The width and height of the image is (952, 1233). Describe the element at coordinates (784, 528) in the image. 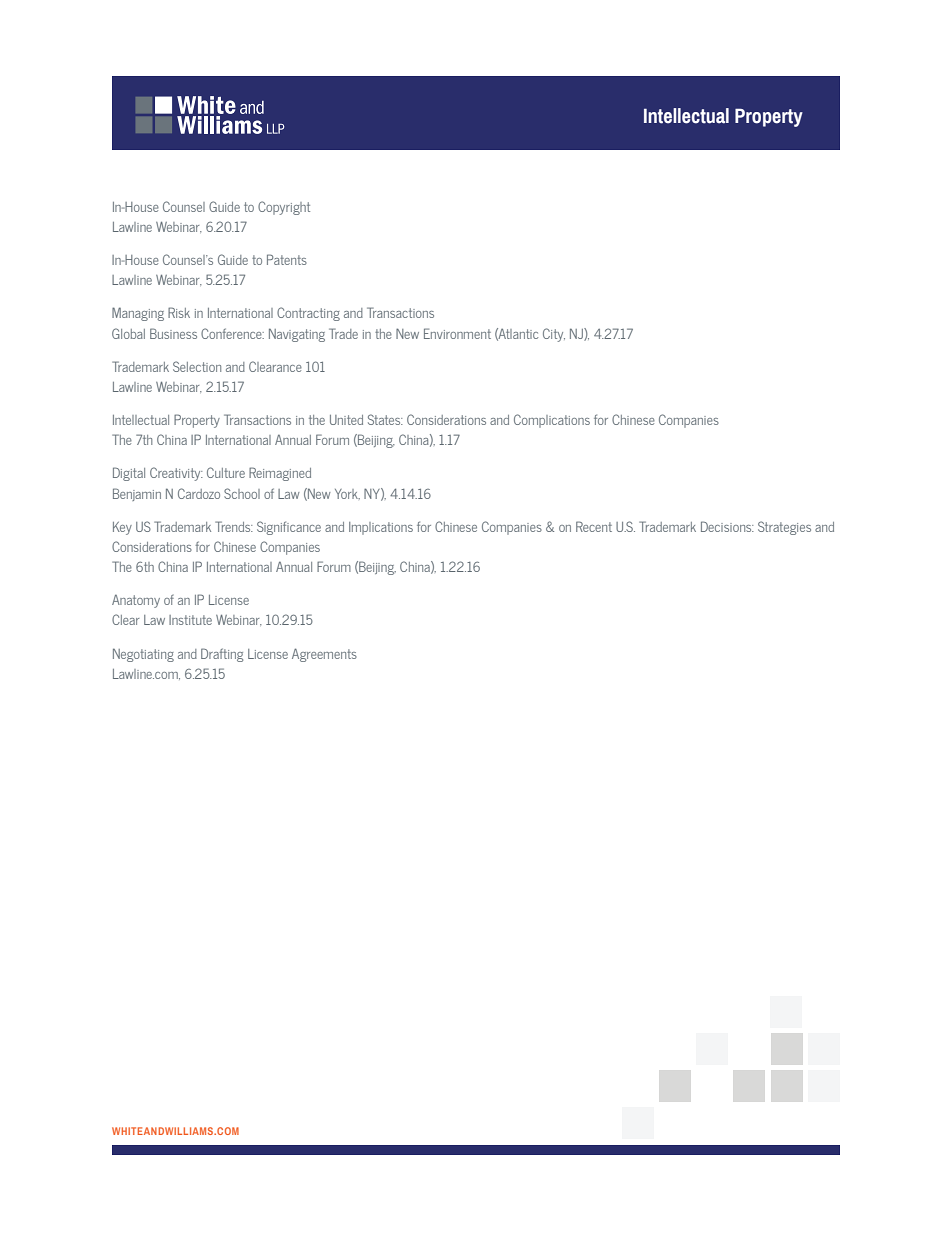

I see `Strategies` at that location.
